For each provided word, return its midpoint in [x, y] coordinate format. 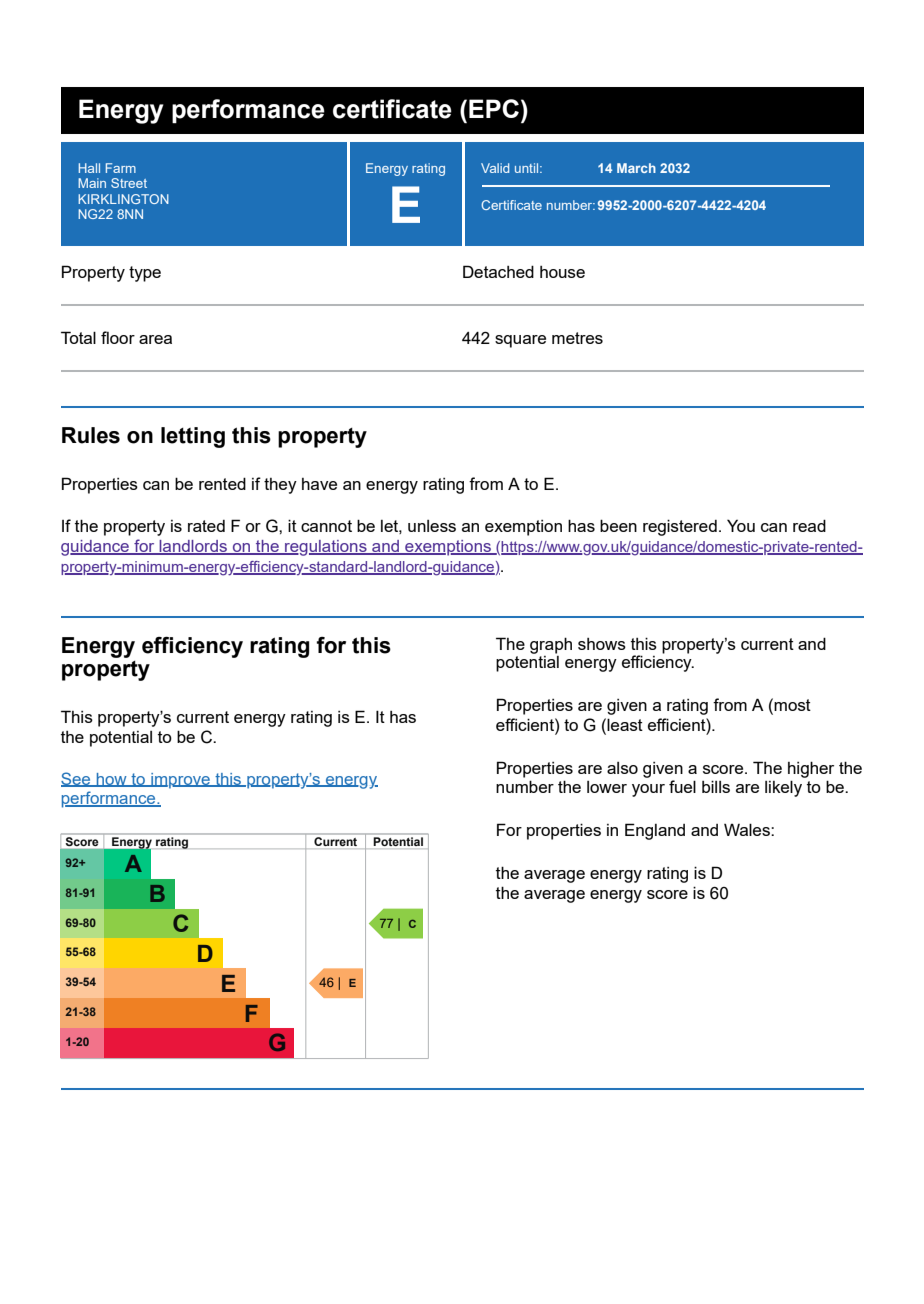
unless [432, 526]
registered [680, 527]
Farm [121, 168]
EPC [494, 108]
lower [607, 787]
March [636, 168]
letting [193, 437]
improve [180, 781]
